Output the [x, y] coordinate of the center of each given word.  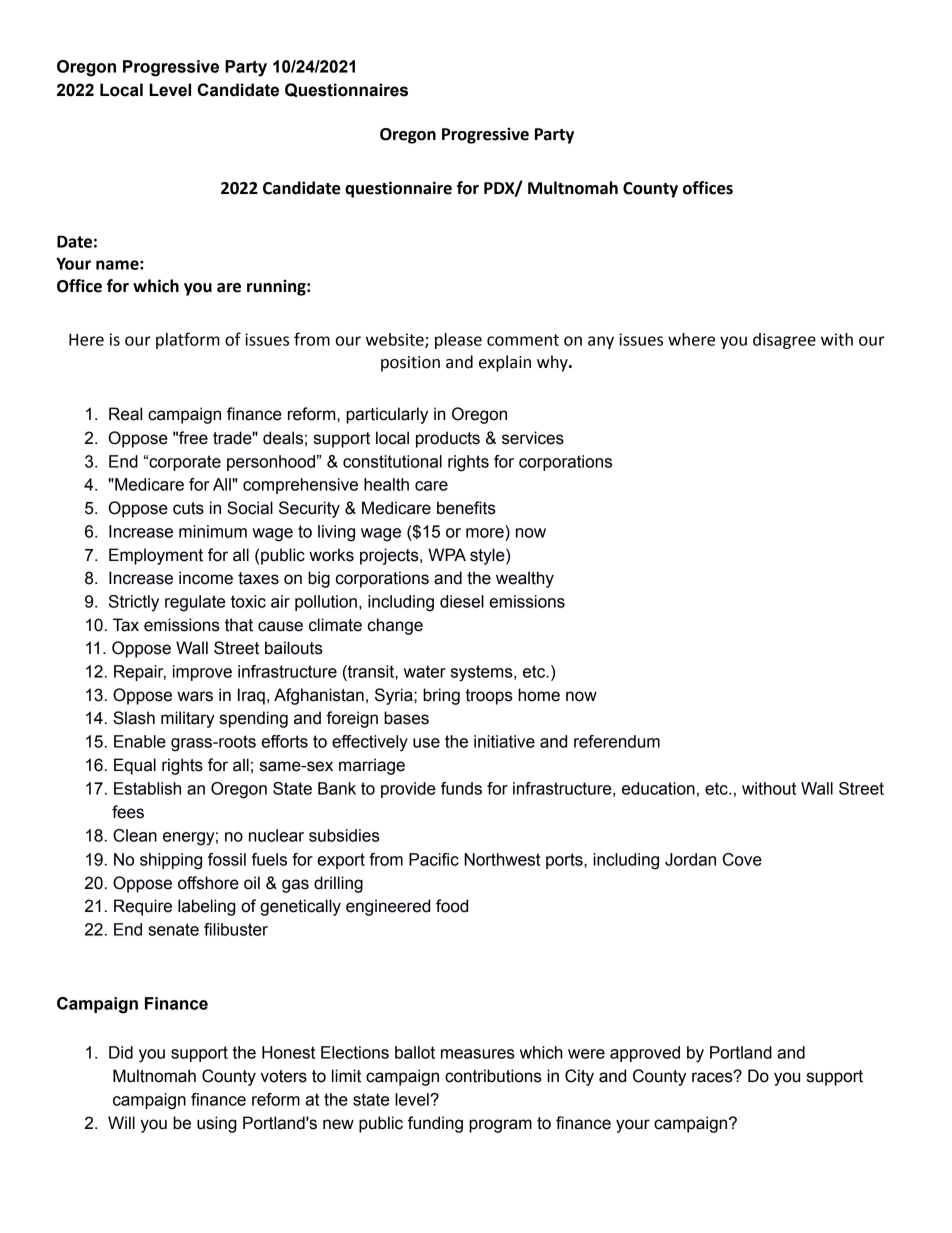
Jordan [690, 859]
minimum [213, 531]
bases [406, 718]
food [452, 906]
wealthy [525, 579]
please [458, 341]
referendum [617, 741]
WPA [447, 554]
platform [188, 340]
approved [645, 1054]
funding [435, 1124]
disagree [784, 341]
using [217, 1124]
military [188, 719]
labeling [207, 907]
